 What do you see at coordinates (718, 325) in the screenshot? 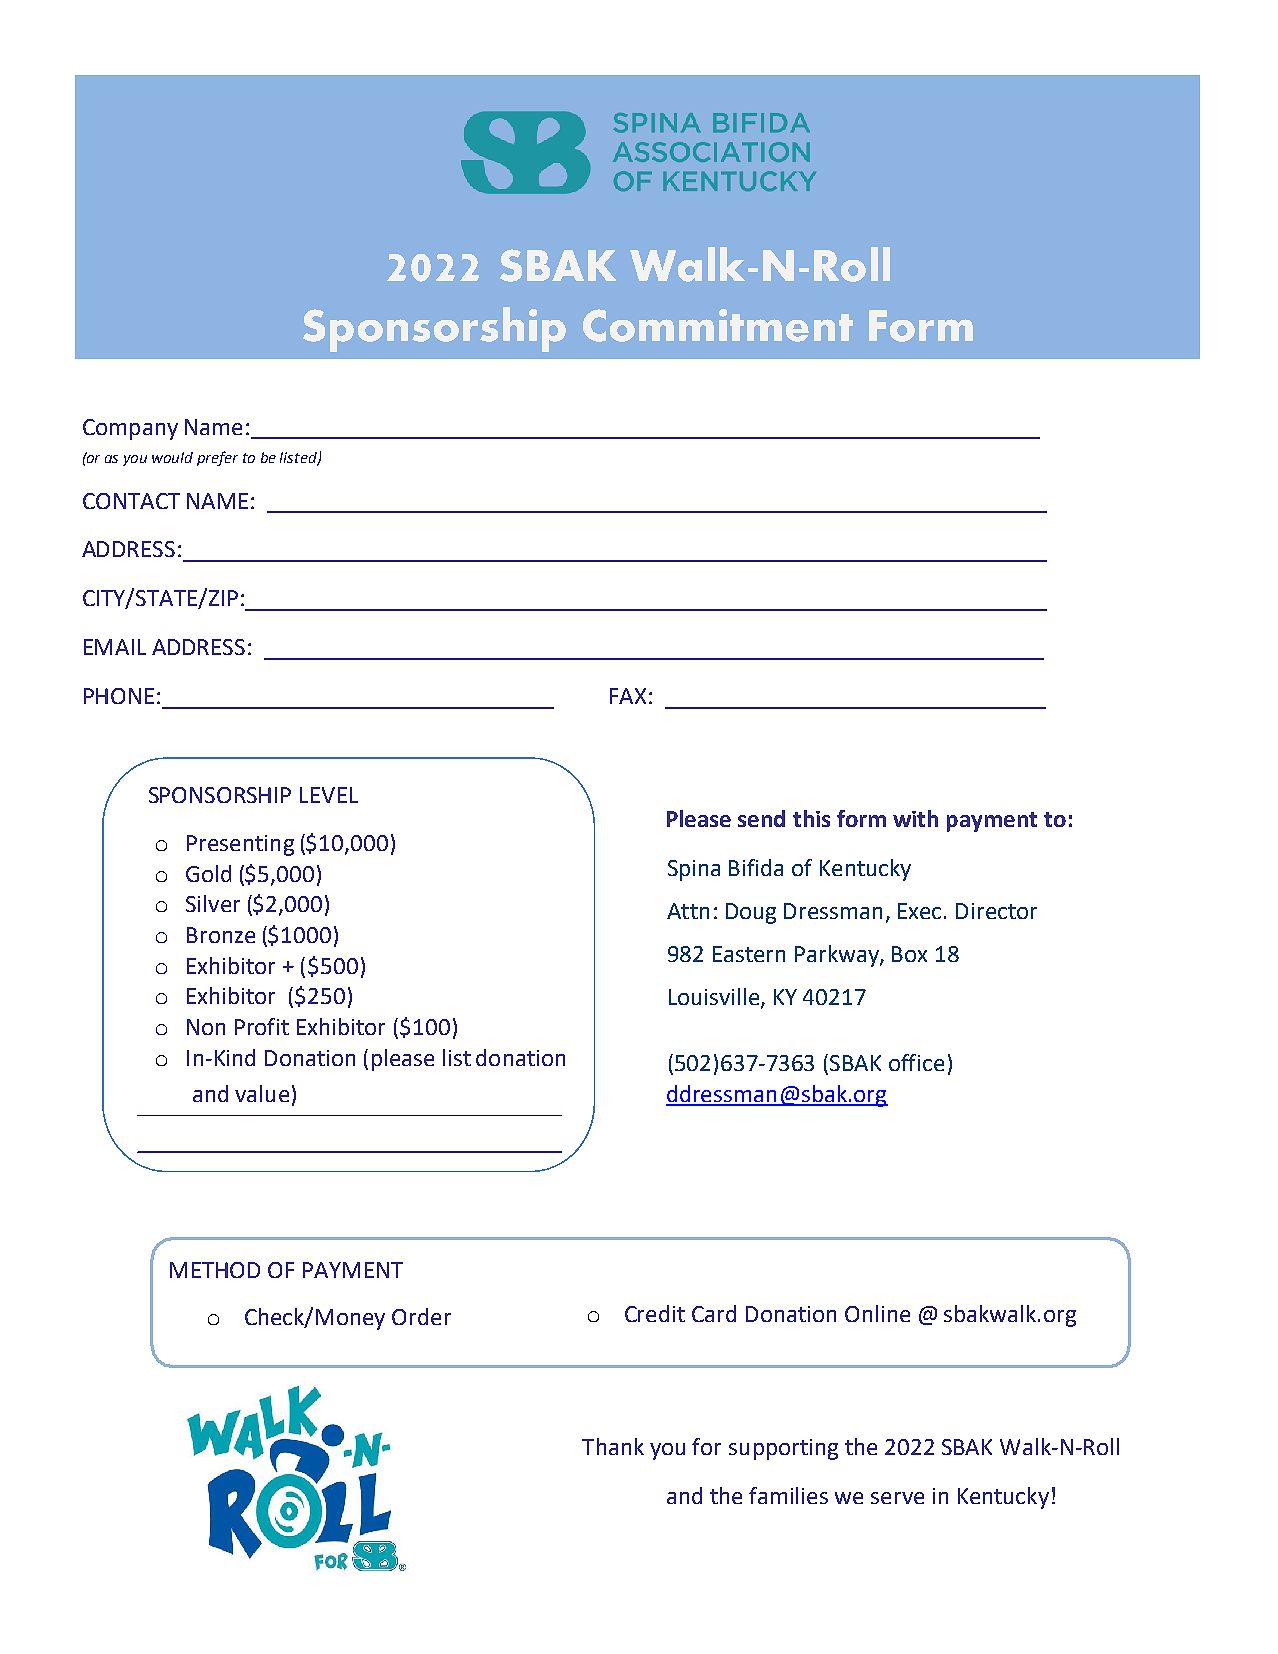
I see `Commitment` at bounding box center [718, 325].
